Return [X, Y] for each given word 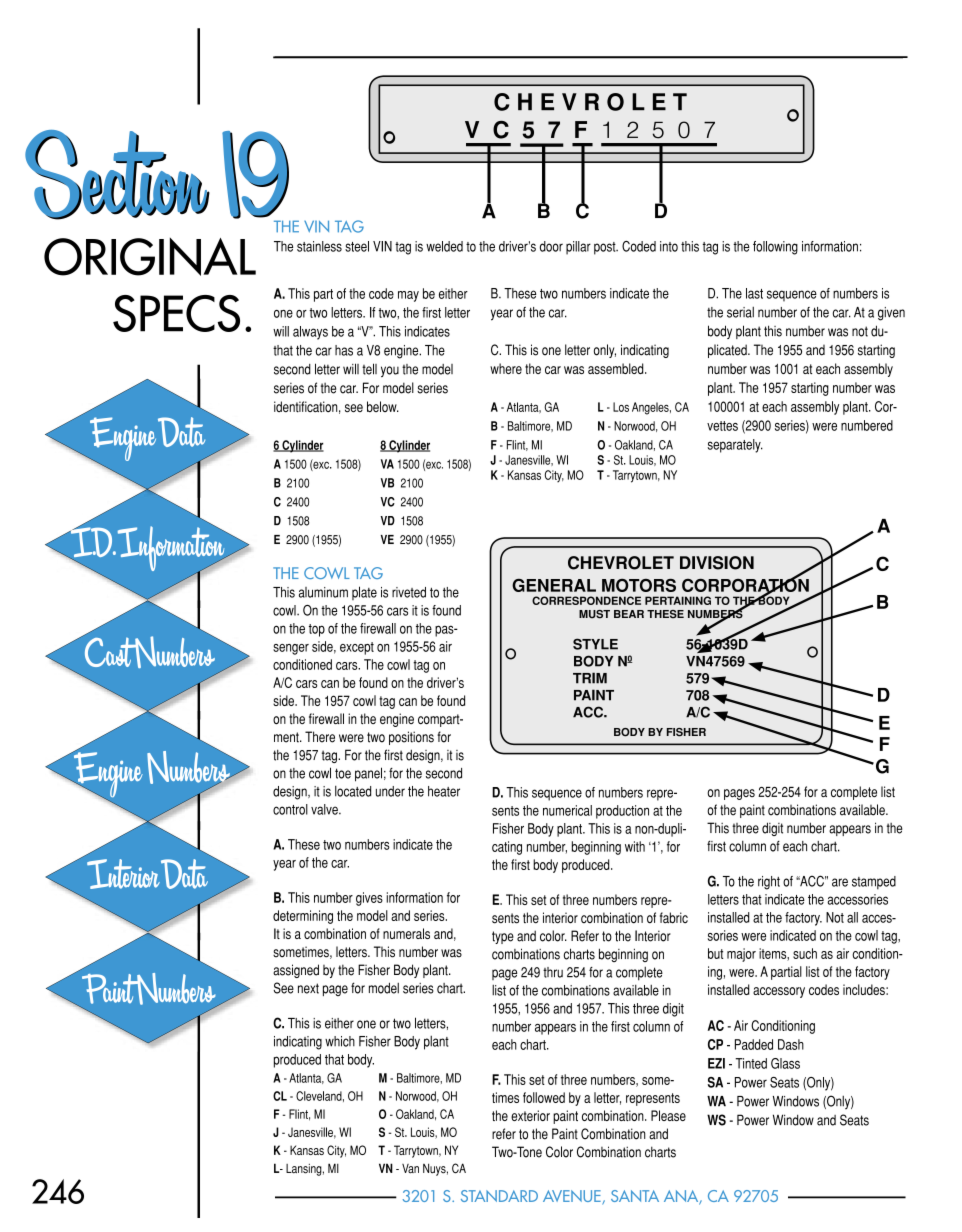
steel [357, 246]
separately [735, 446]
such [805, 953]
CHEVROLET [621, 563]
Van [410, 1169]
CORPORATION [745, 585]
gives [369, 899]
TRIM [590, 678]
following [775, 248]
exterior [530, 1115]
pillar [578, 248]
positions [411, 738]
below [383, 406]
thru [553, 972]
